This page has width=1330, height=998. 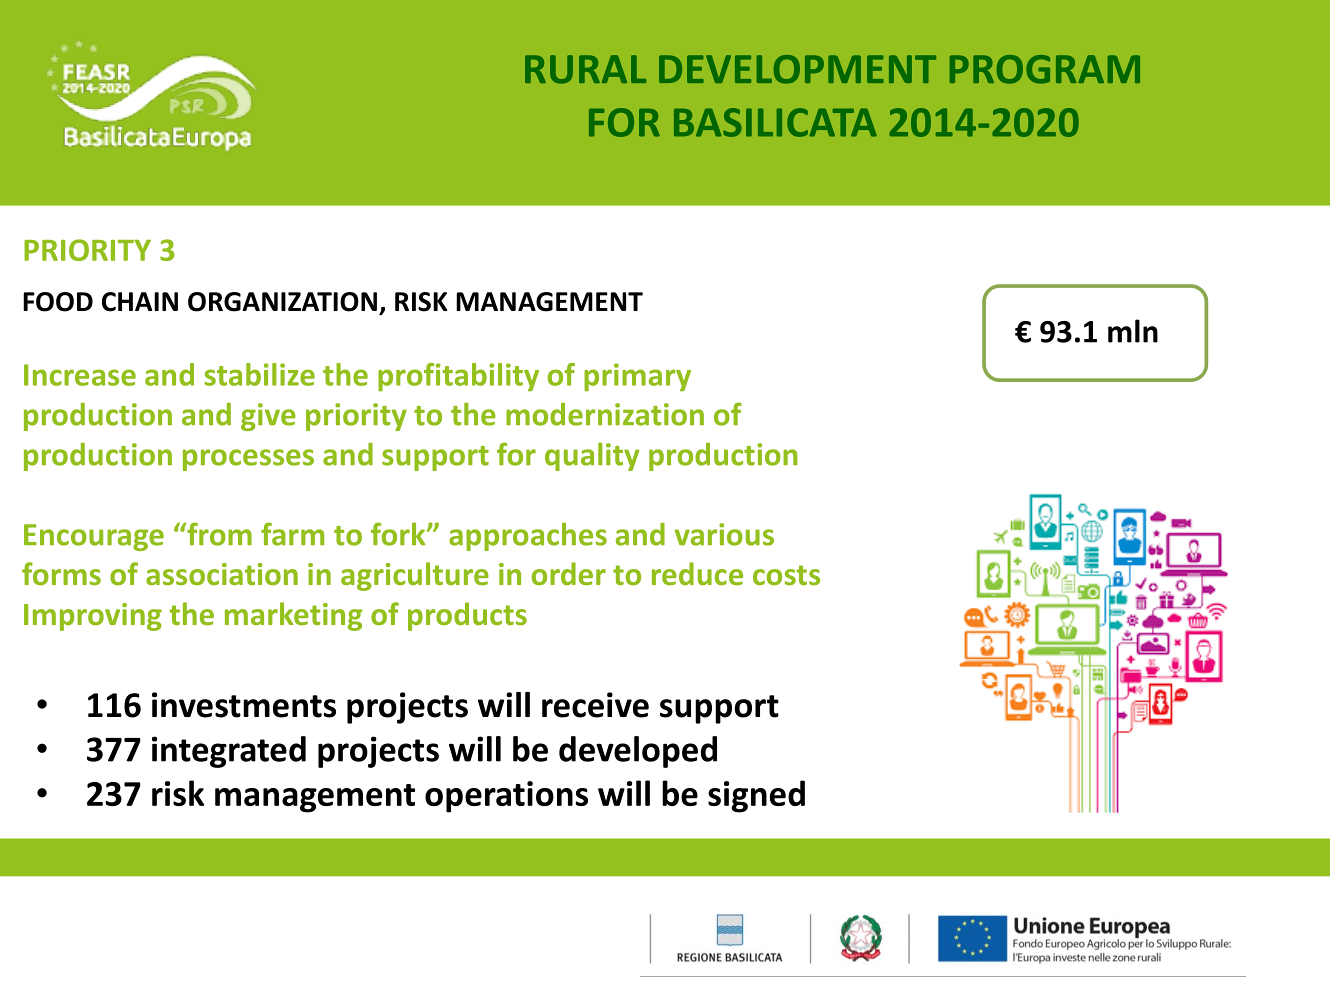 What do you see at coordinates (1045, 69) in the page?
I see `PROGRAM` at bounding box center [1045, 69].
